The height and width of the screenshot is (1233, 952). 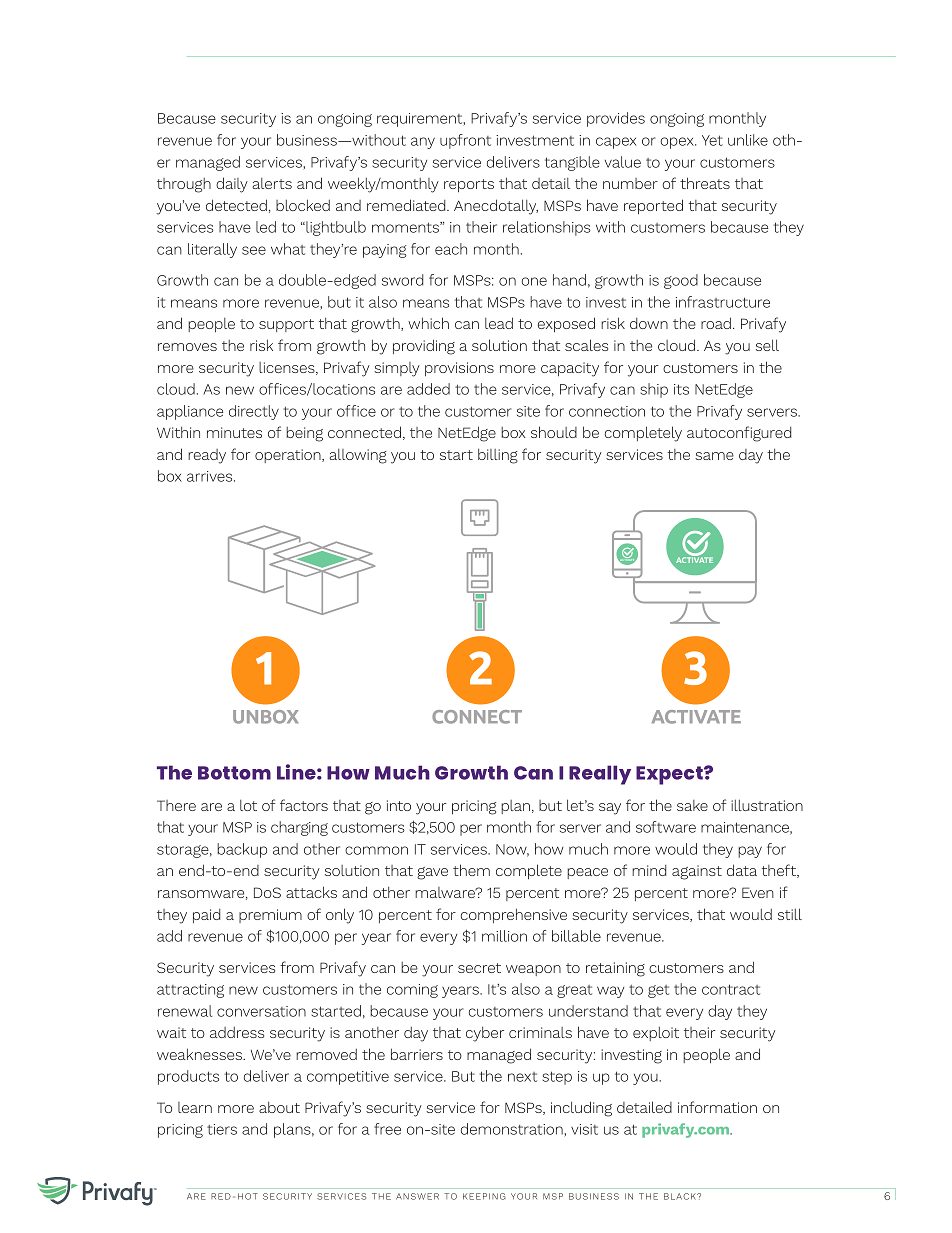 What do you see at coordinates (670, 775) in the screenshot?
I see `Expect` at bounding box center [670, 775].
